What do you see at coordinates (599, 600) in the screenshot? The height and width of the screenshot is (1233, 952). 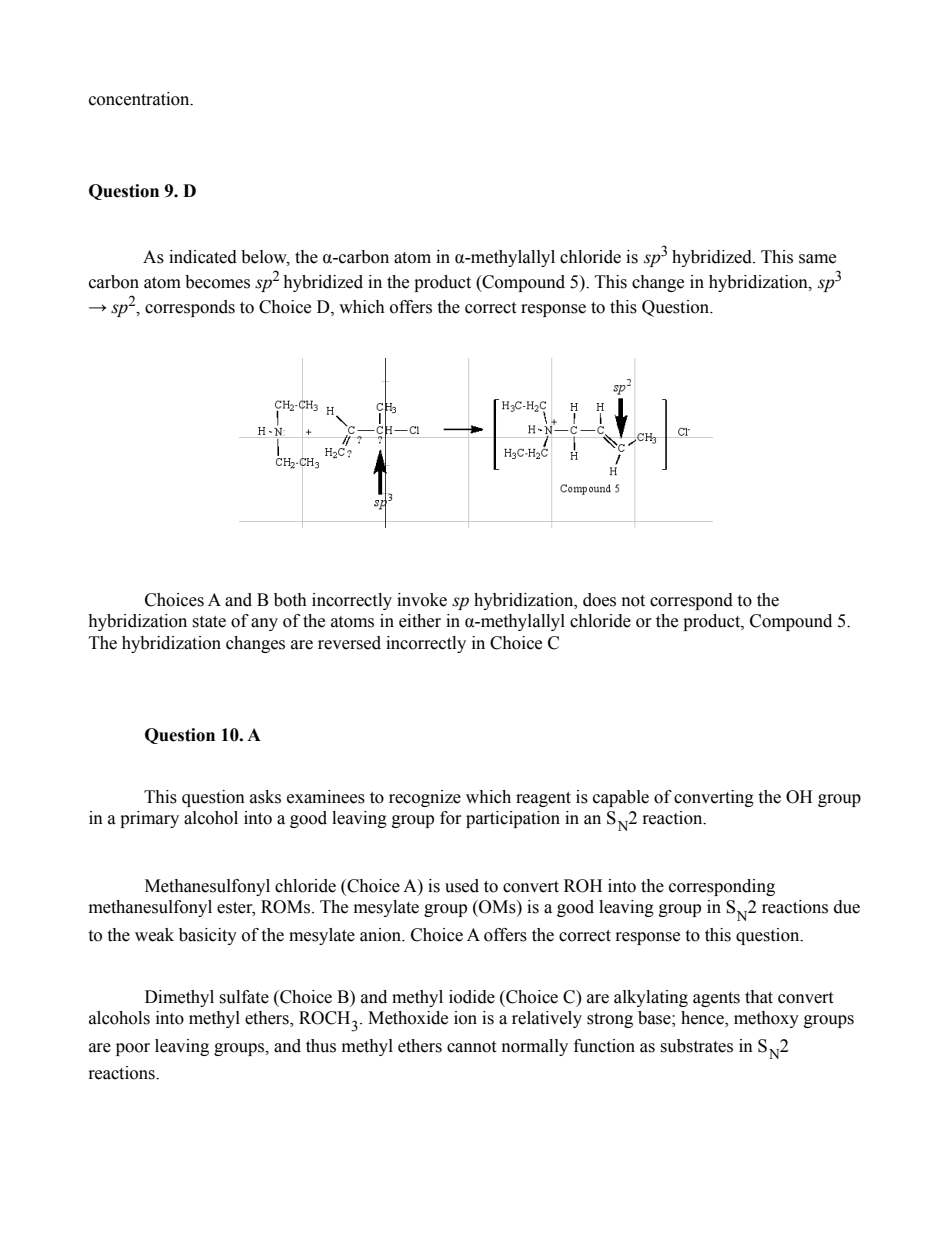 I see `does` at bounding box center [599, 600].
